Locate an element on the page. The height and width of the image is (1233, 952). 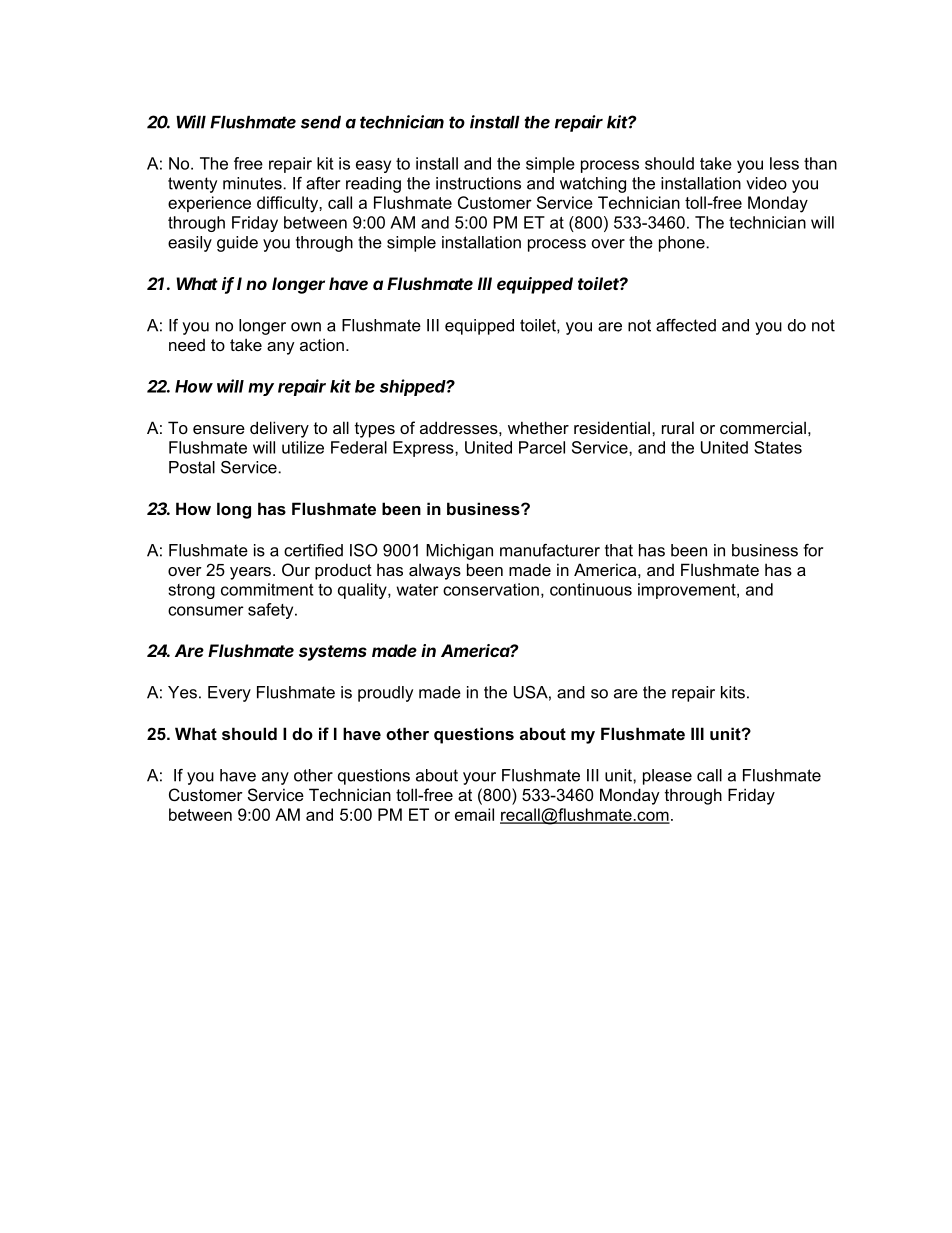
utilize is located at coordinates (303, 447).
